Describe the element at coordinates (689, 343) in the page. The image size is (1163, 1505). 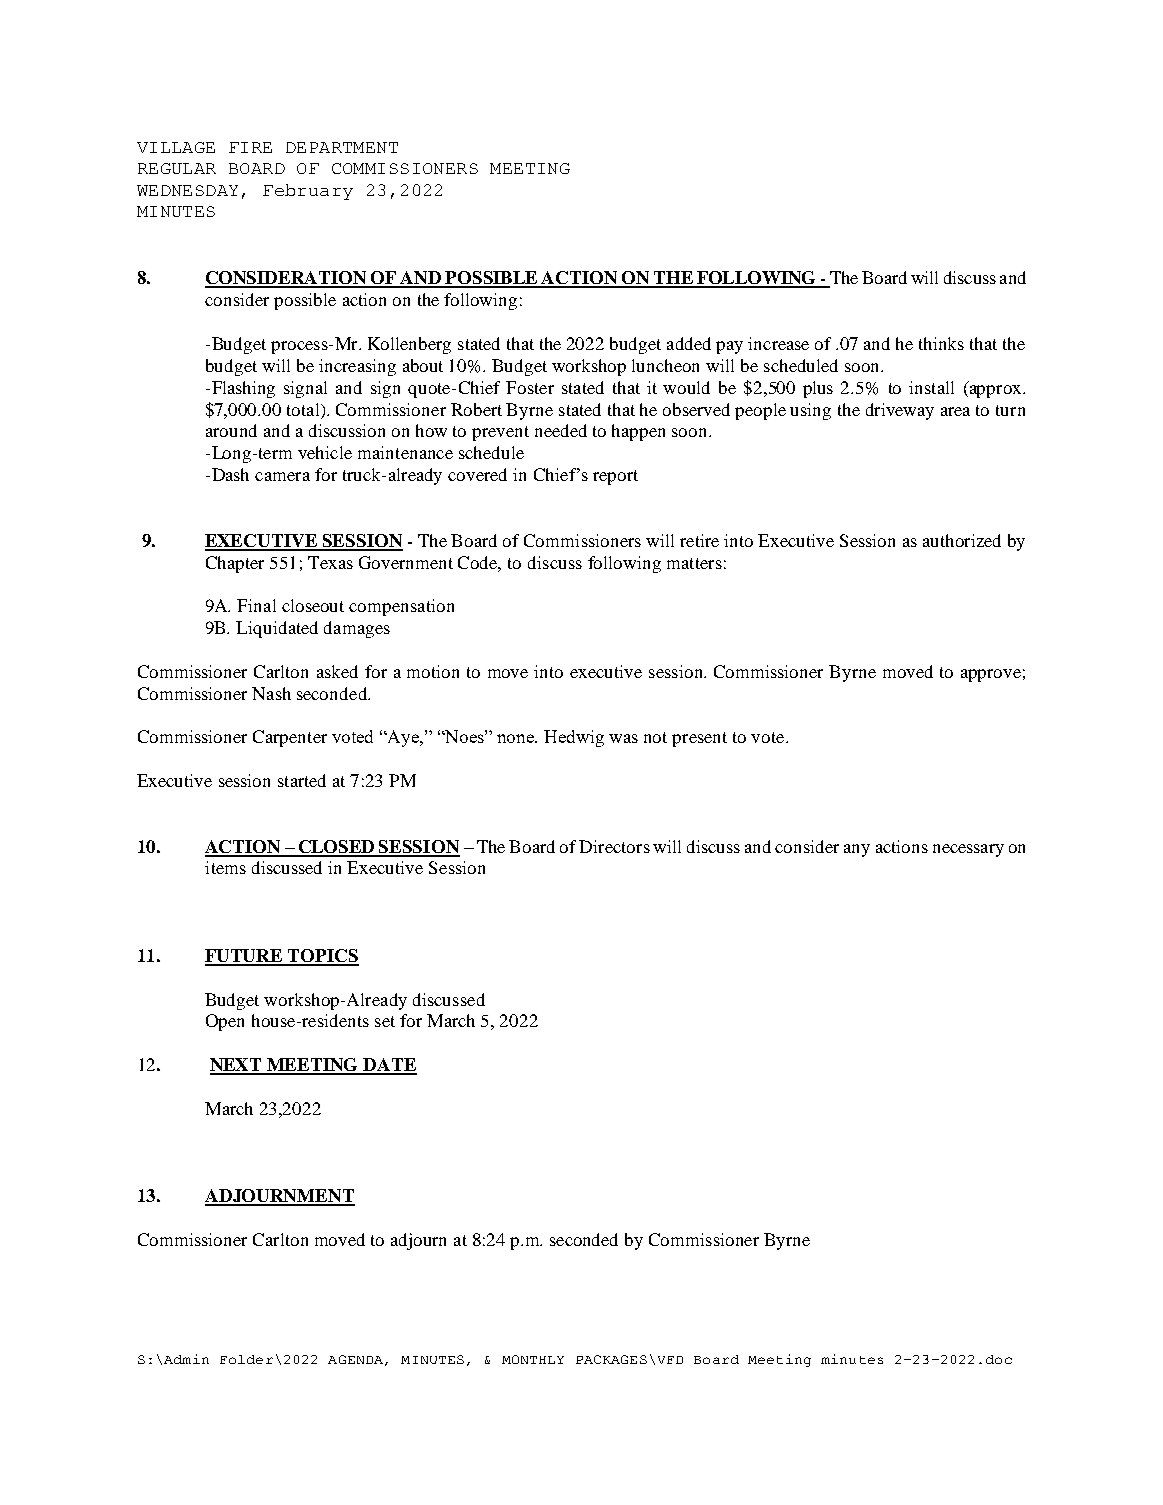
I see `added` at that location.
